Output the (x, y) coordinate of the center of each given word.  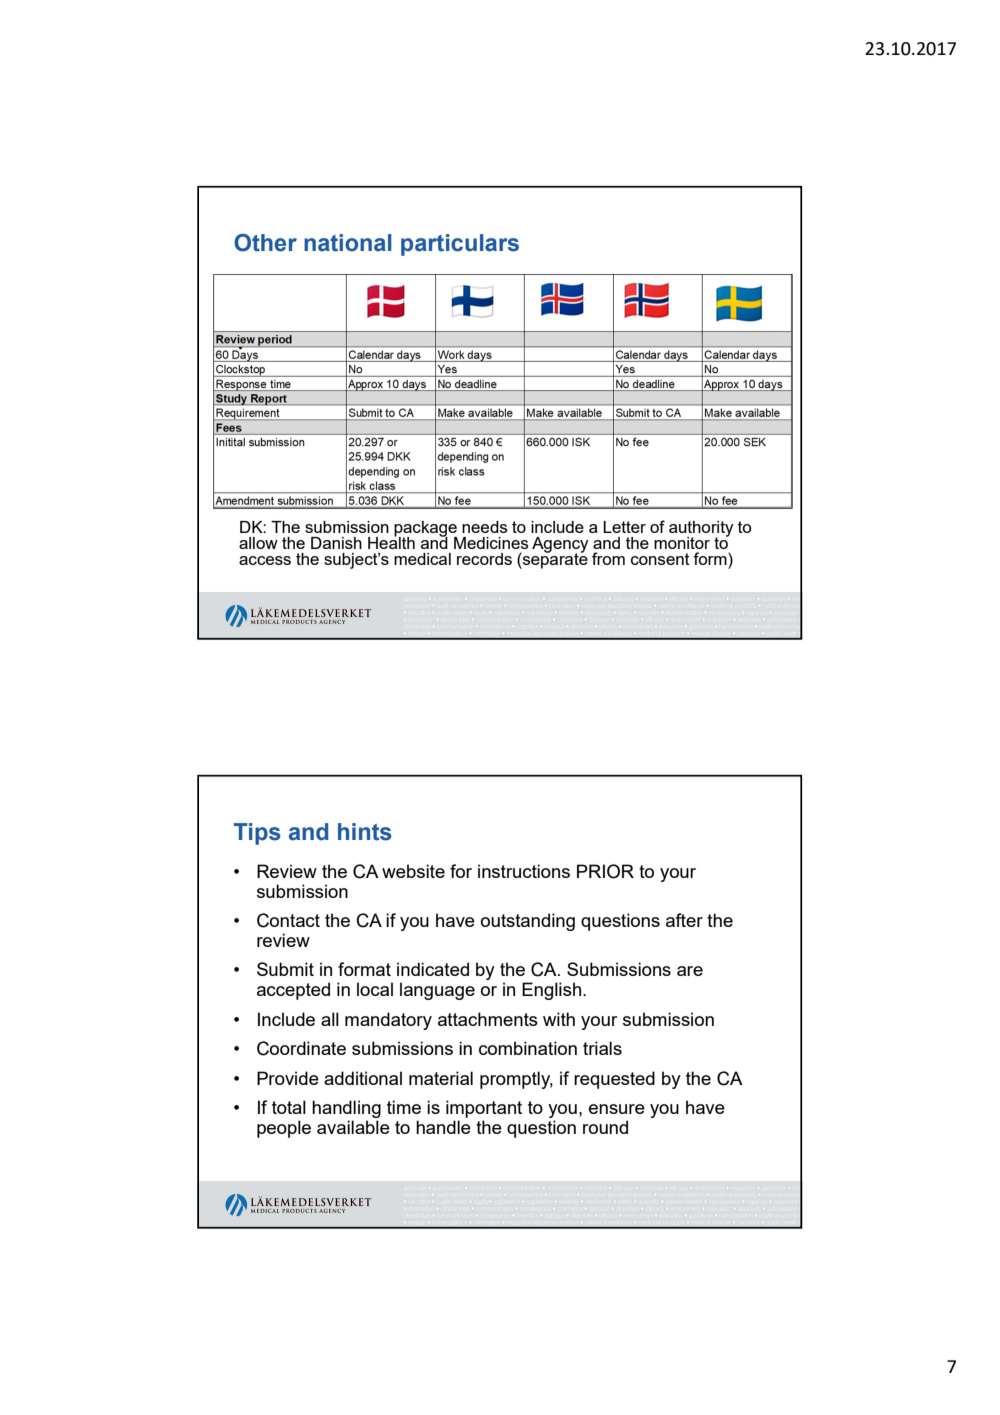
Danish (336, 543)
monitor (682, 543)
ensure (617, 1109)
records (484, 559)
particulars (460, 245)
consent (660, 559)
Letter (624, 527)
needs (485, 527)
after (684, 920)
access (265, 560)
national (348, 243)
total (289, 1107)
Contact (288, 920)
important (484, 1109)
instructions (524, 871)
